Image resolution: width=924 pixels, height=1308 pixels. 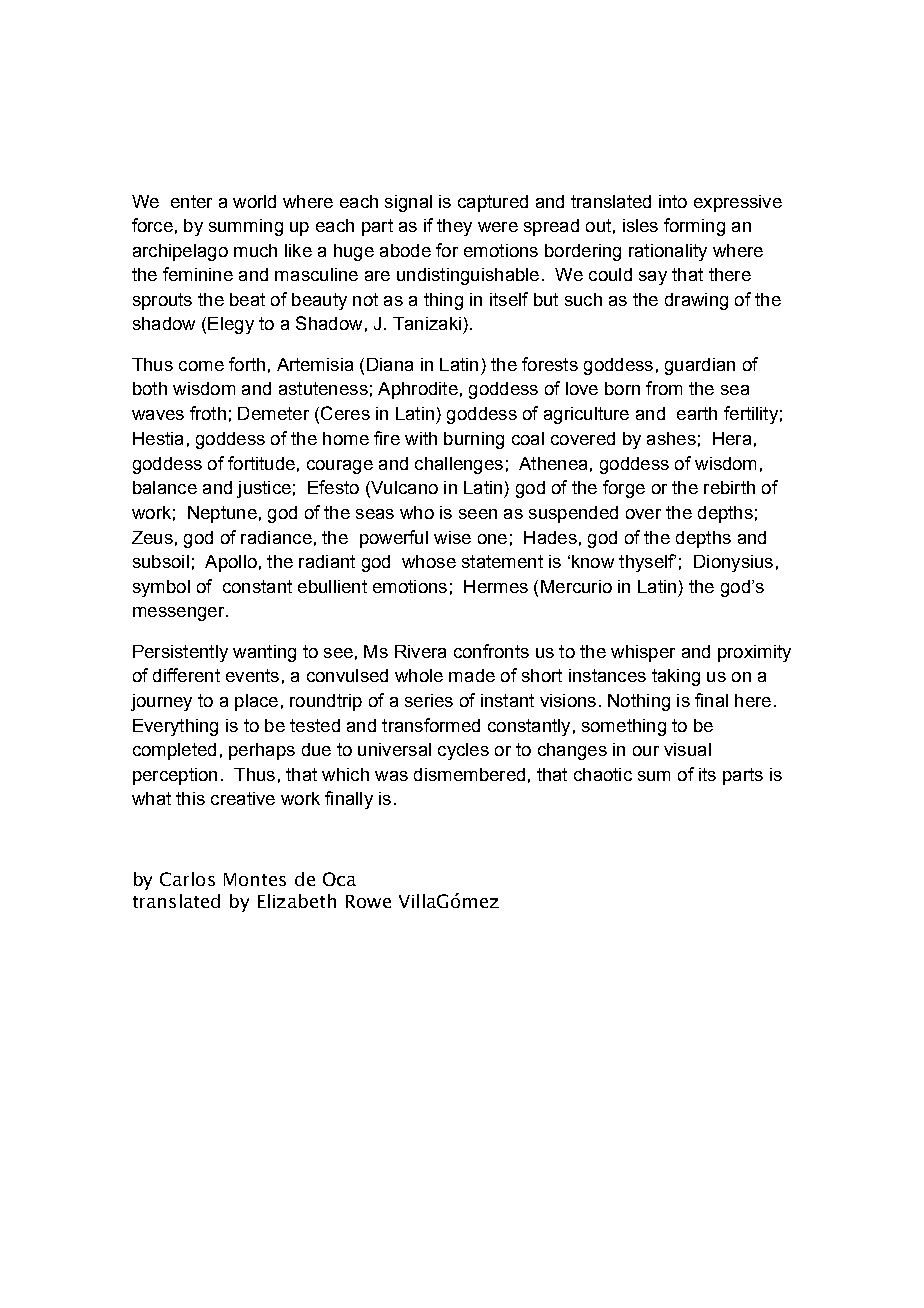 What do you see at coordinates (694, 227) in the page?
I see `forming` at bounding box center [694, 227].
